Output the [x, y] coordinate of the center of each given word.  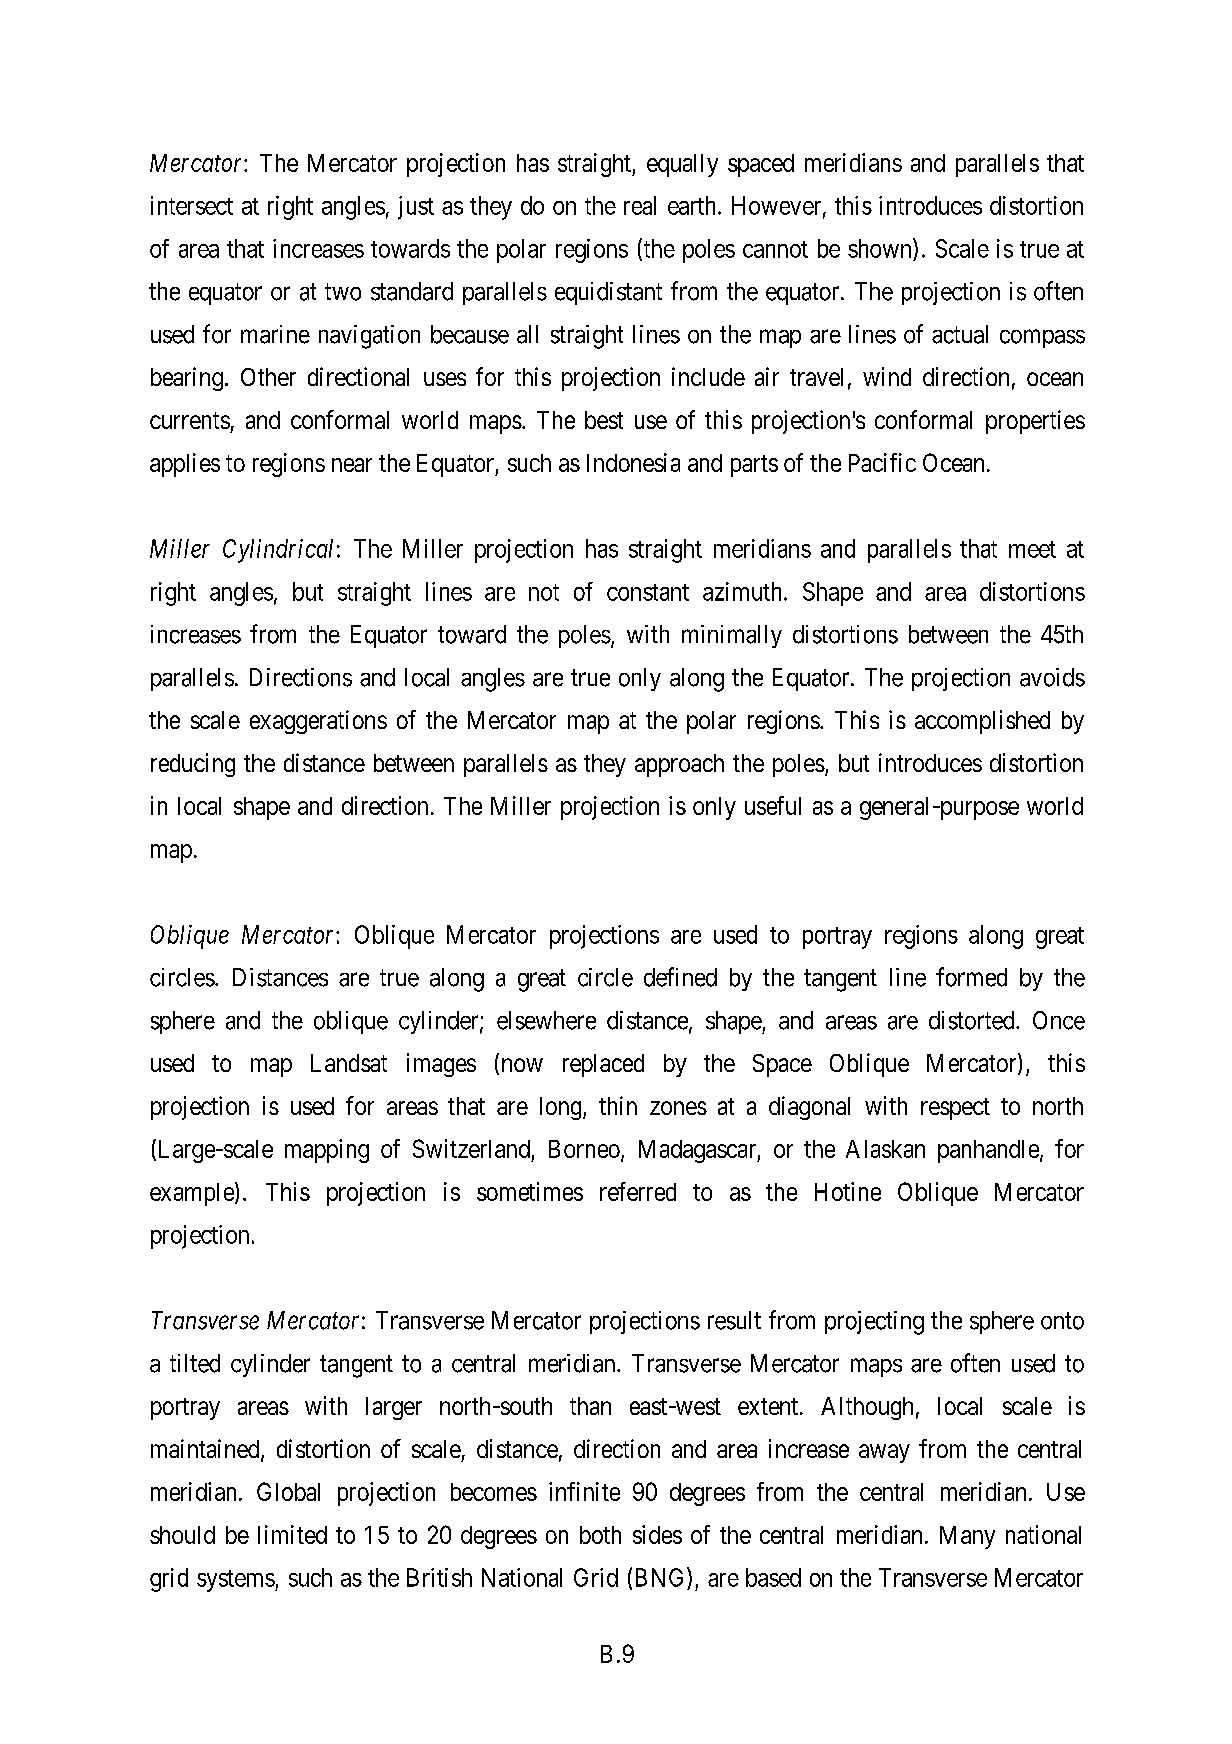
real [640, 205]
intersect [192, 205]
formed [971, 977]
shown [881, 248]
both [600, 1535]
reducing [193, 765]
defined [680, 977]
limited [292, 1534]
